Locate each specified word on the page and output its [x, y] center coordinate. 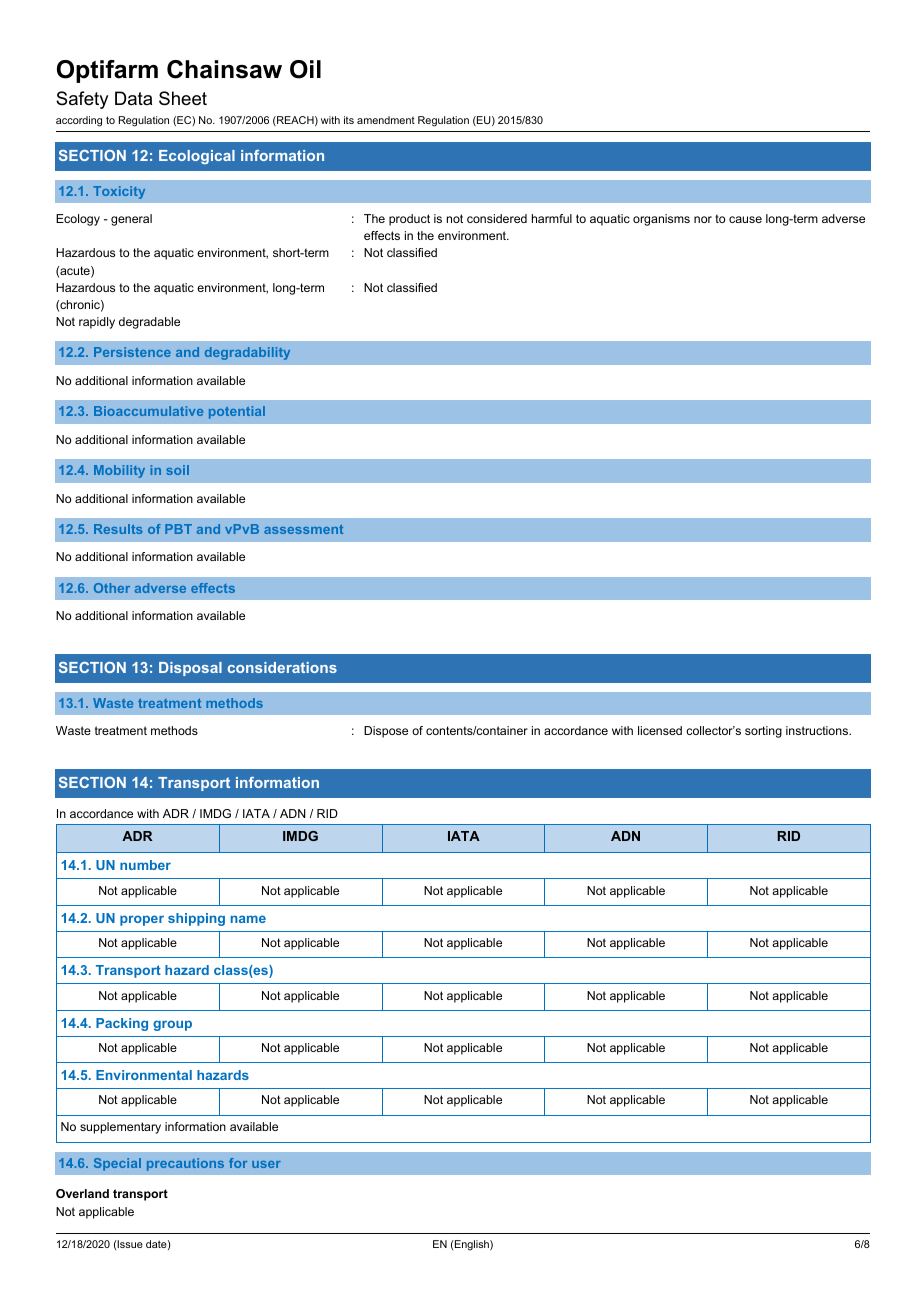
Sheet [183, 98]
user [266, 1164]
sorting [763, 732]
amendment [386, 120]
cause [745, 219]
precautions [185, 1164]
